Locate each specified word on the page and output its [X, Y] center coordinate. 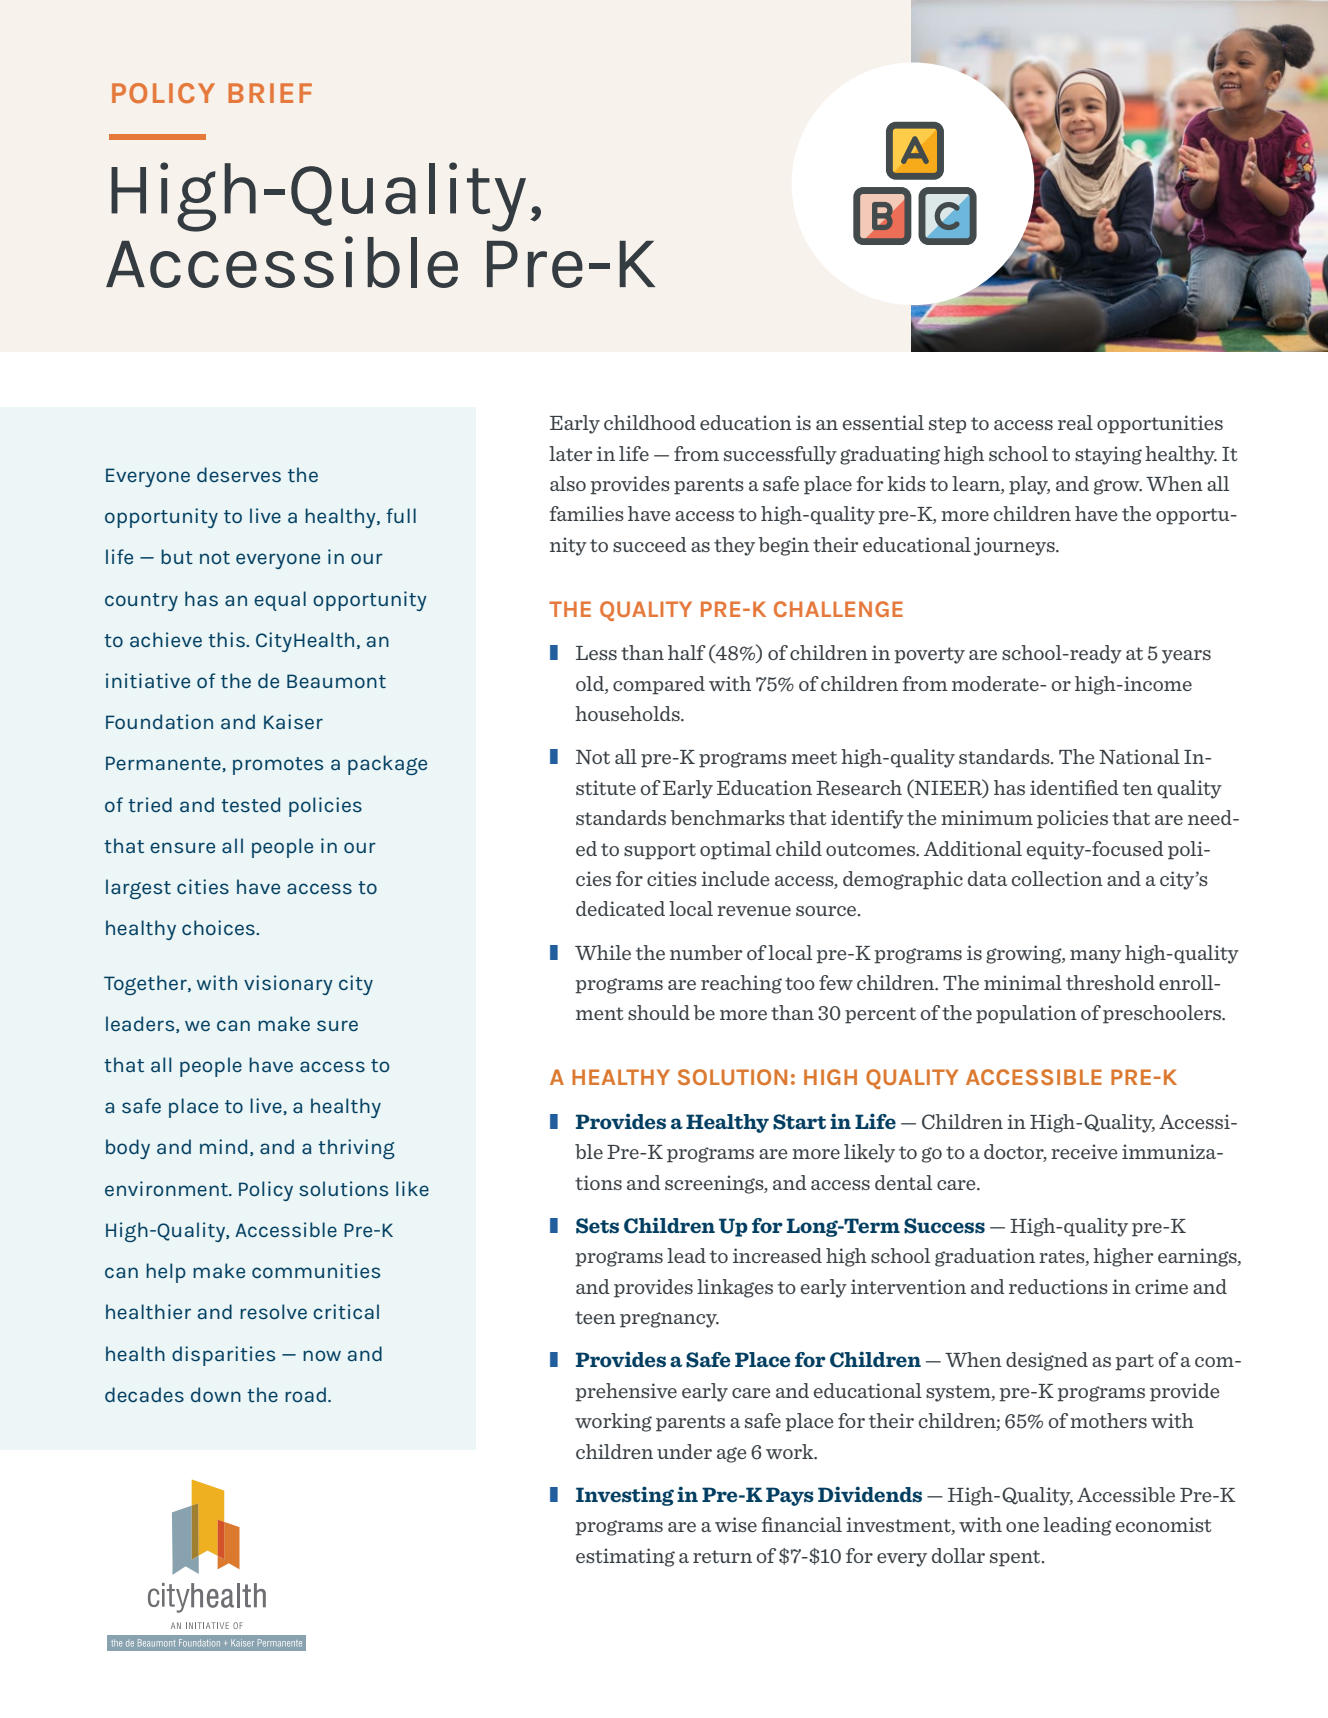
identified [1074, 787]
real [1075, 422]
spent [1016, 1558]
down [216, 1394]
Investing [625, 1496]
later [571, 453]
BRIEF [270, 93]
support [660, 851]
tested [250, 804]
